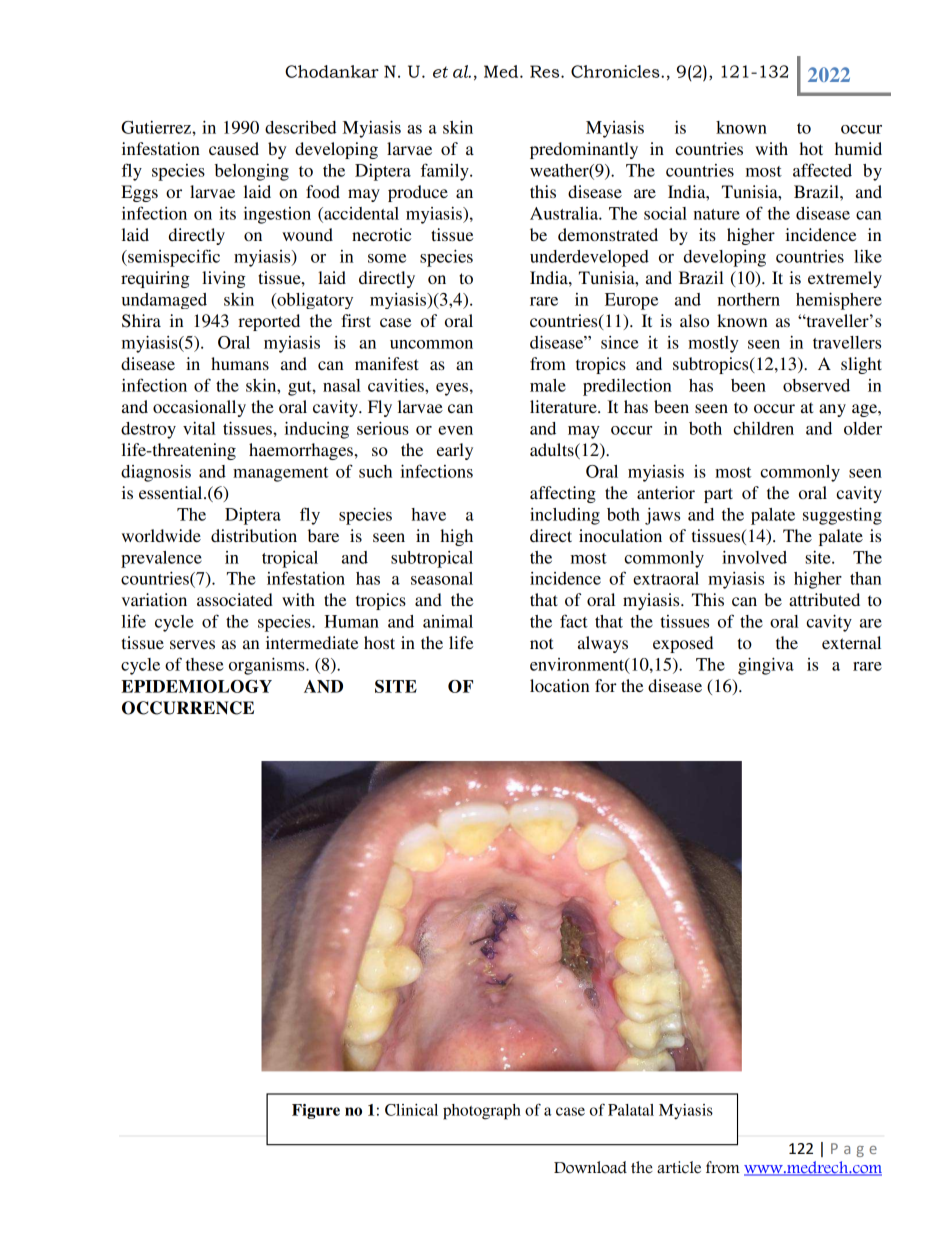  I want to click on Figure, so click(316, 1111).
